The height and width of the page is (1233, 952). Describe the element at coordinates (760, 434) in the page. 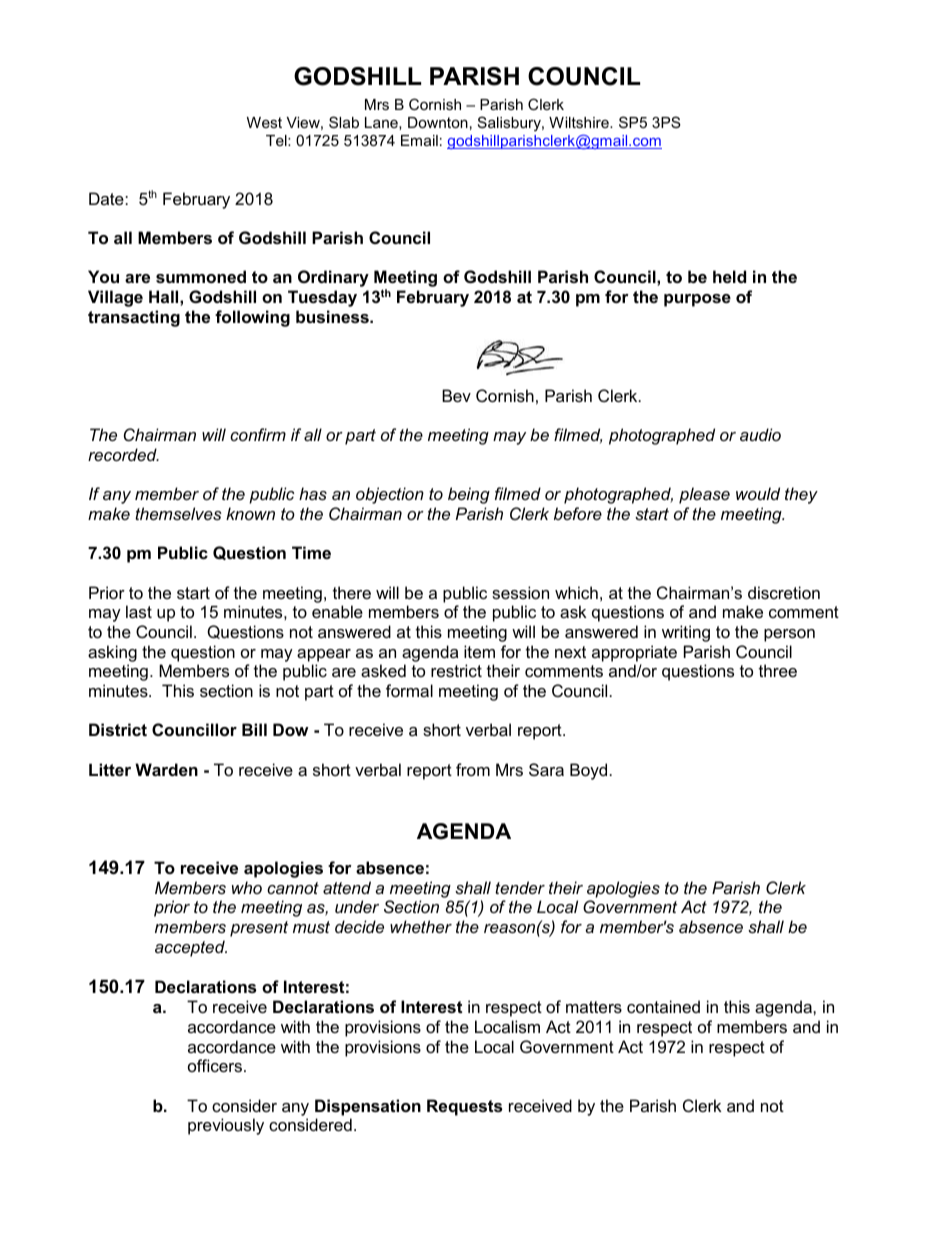

I see `audio` at that location.
